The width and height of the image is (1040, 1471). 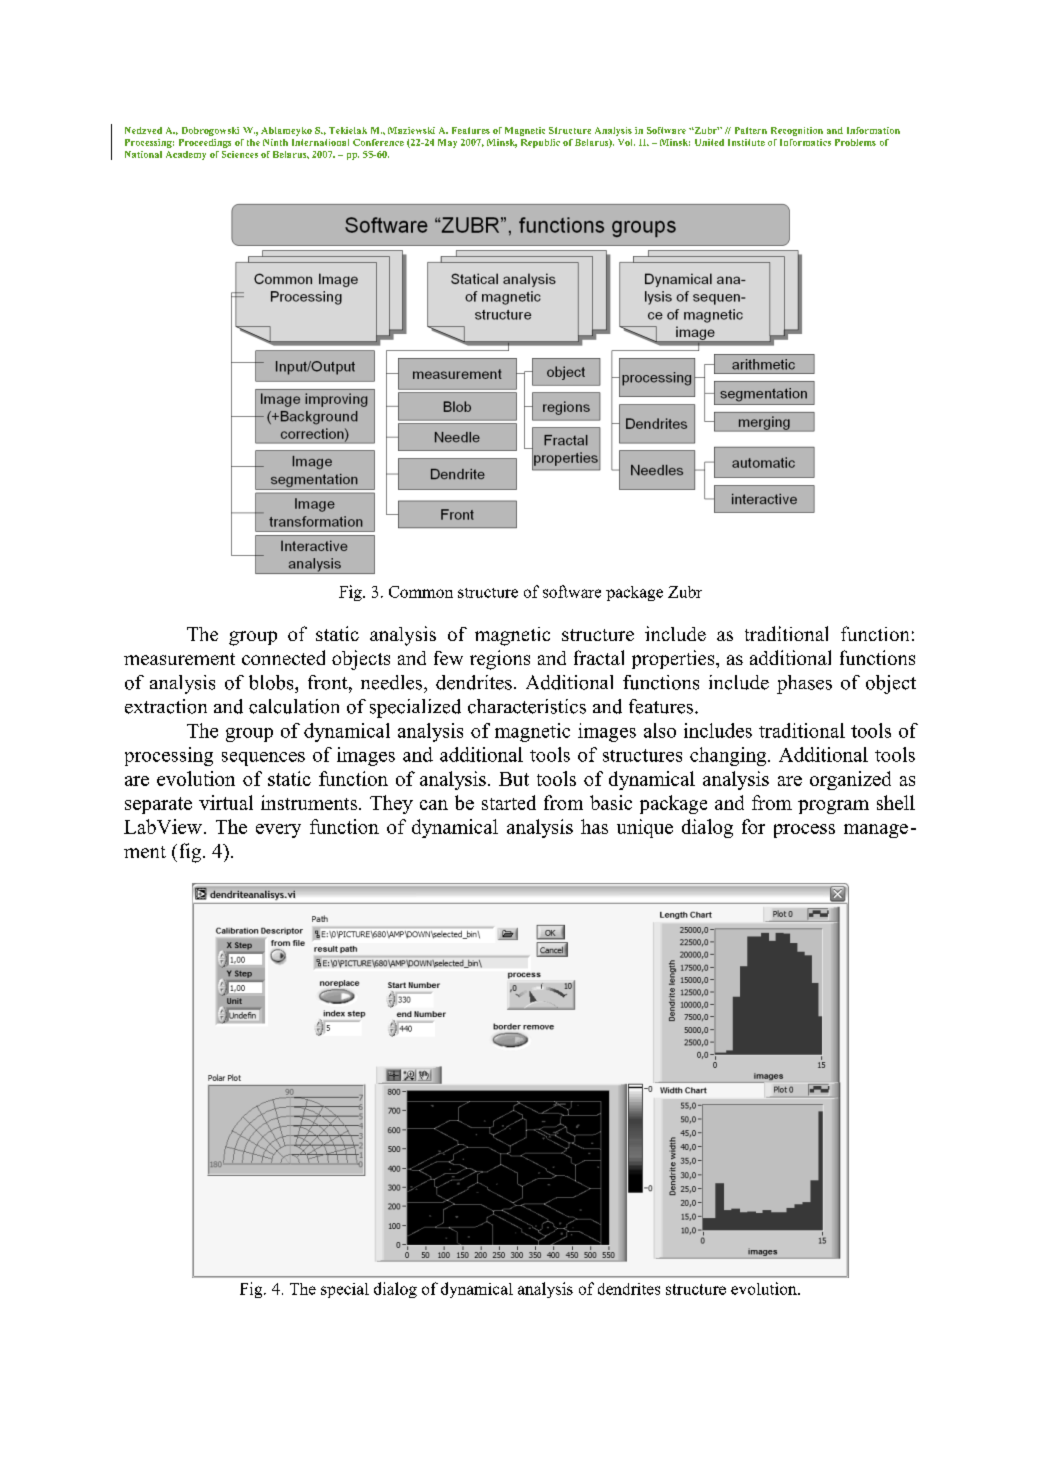 I want to click on Problems, so click(x=855, y=142).
